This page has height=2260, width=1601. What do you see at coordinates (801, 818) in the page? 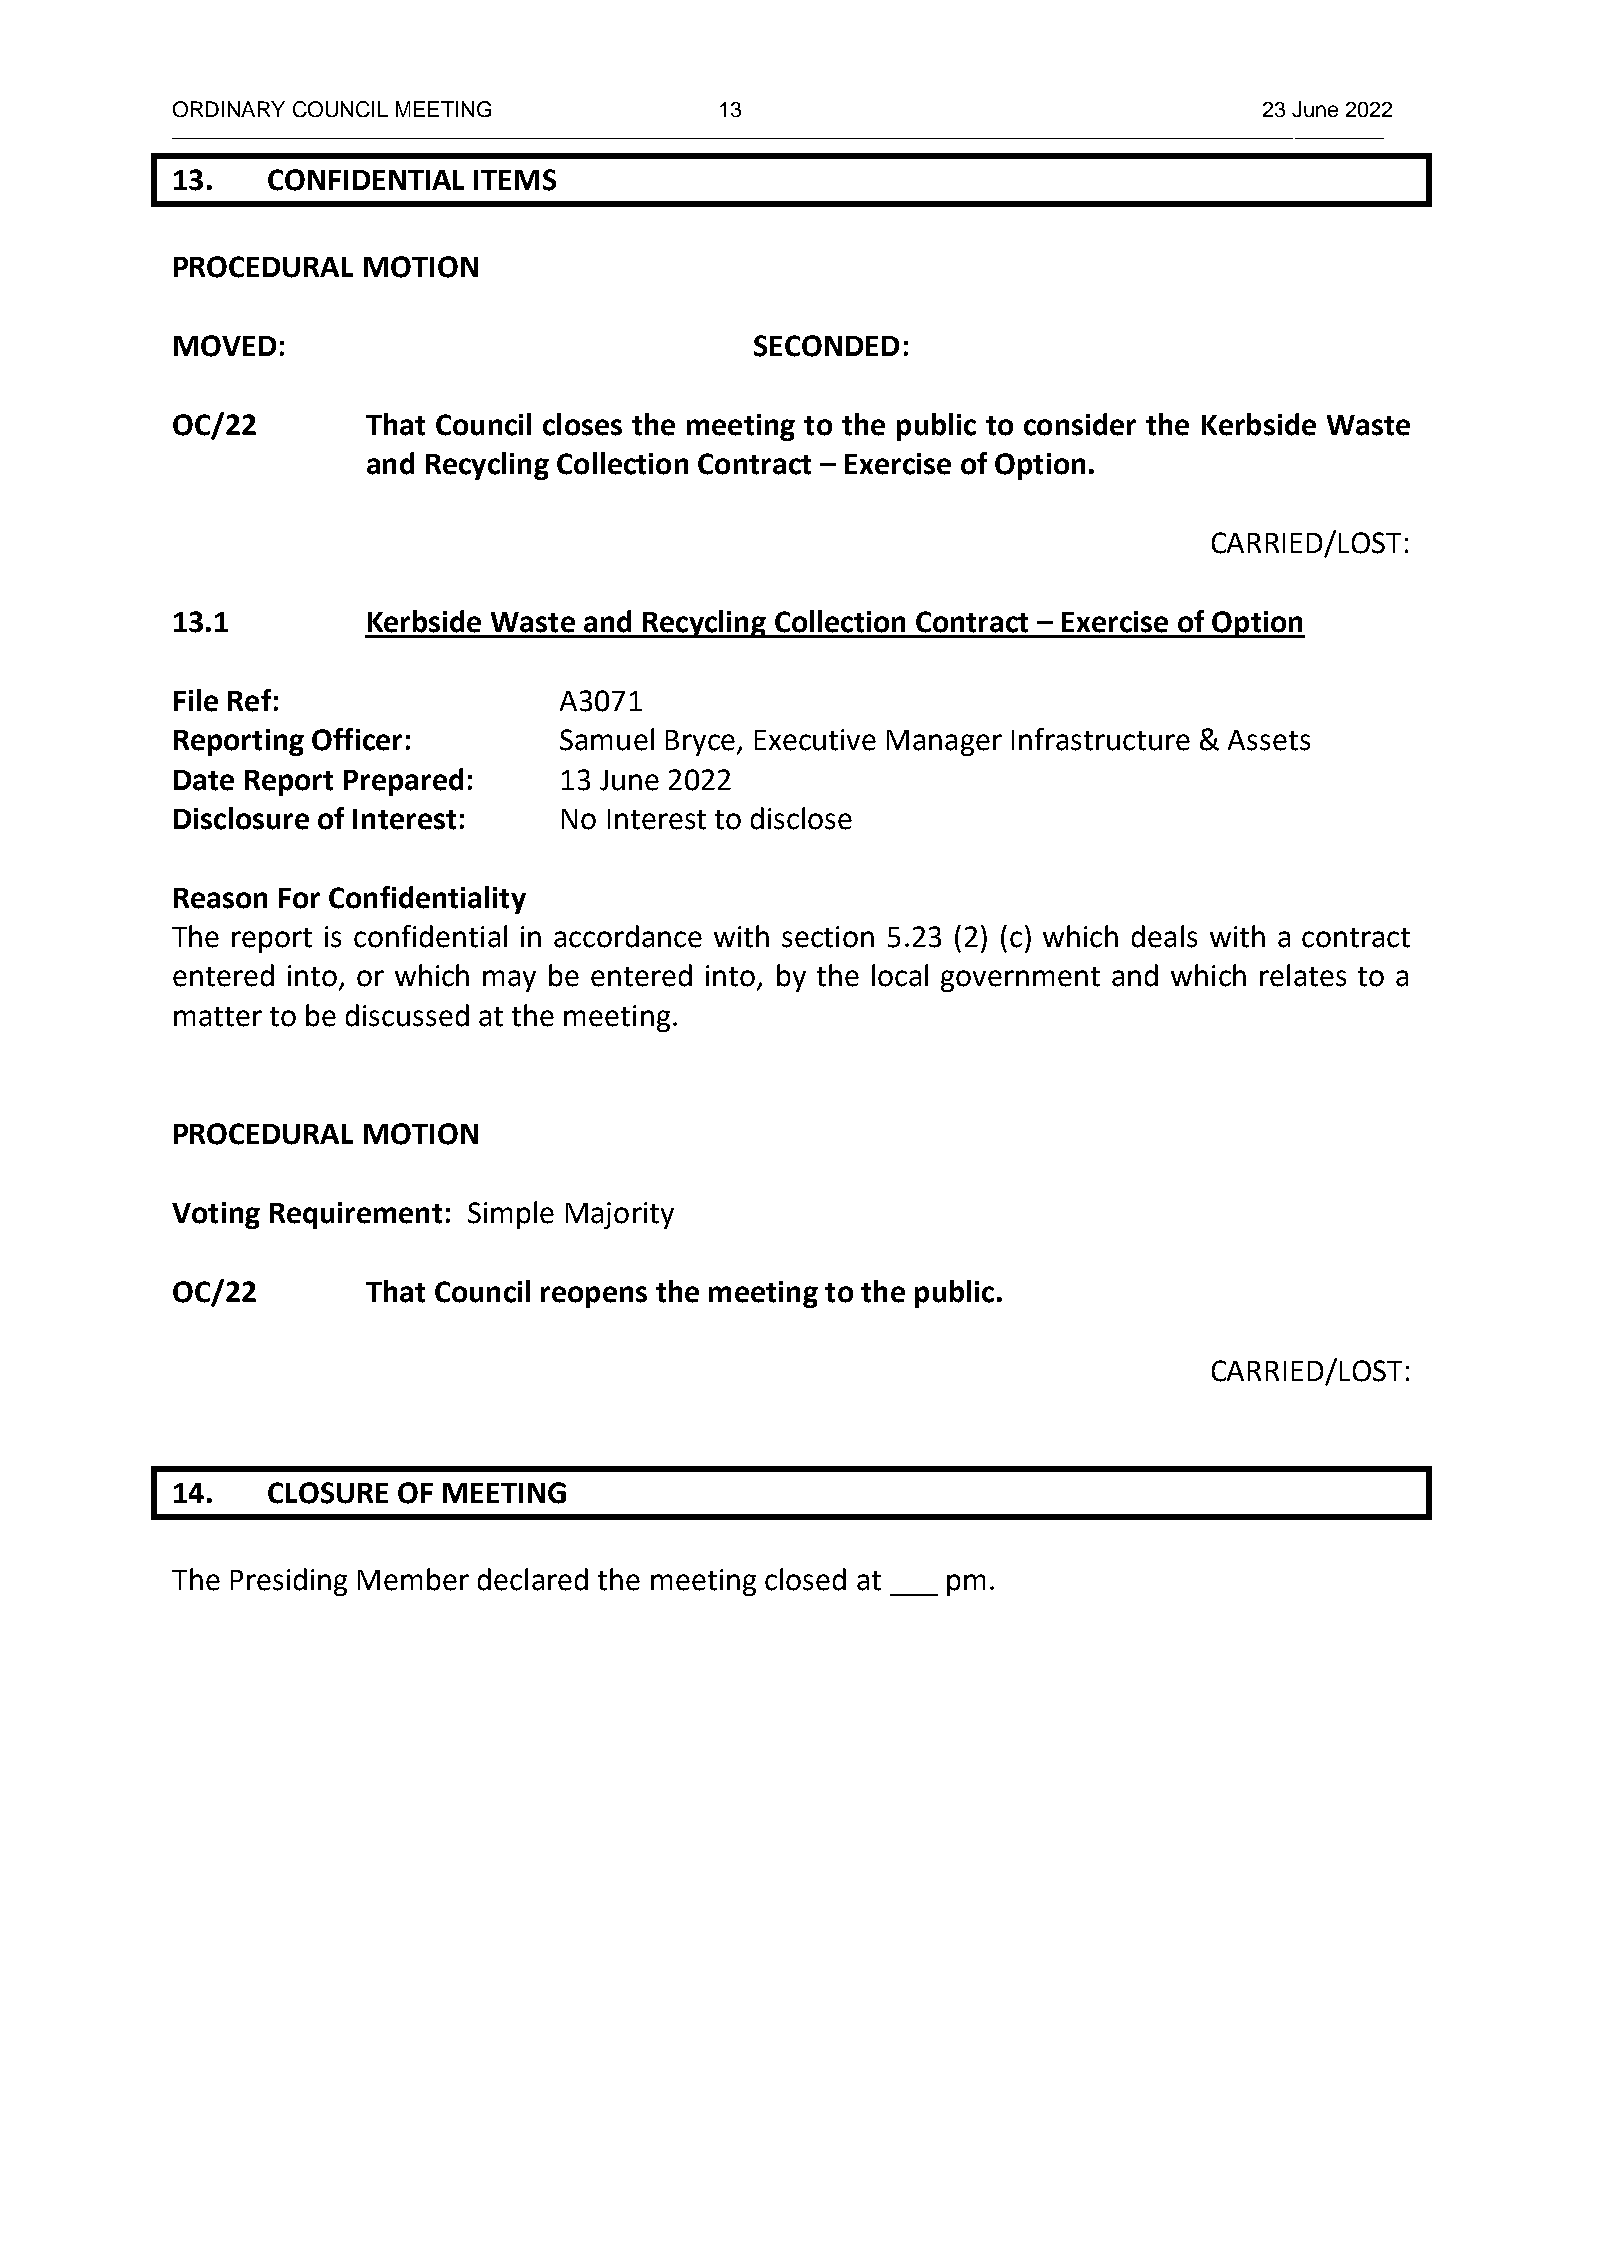
I see `disclose` at bounding box center [801, 818].
